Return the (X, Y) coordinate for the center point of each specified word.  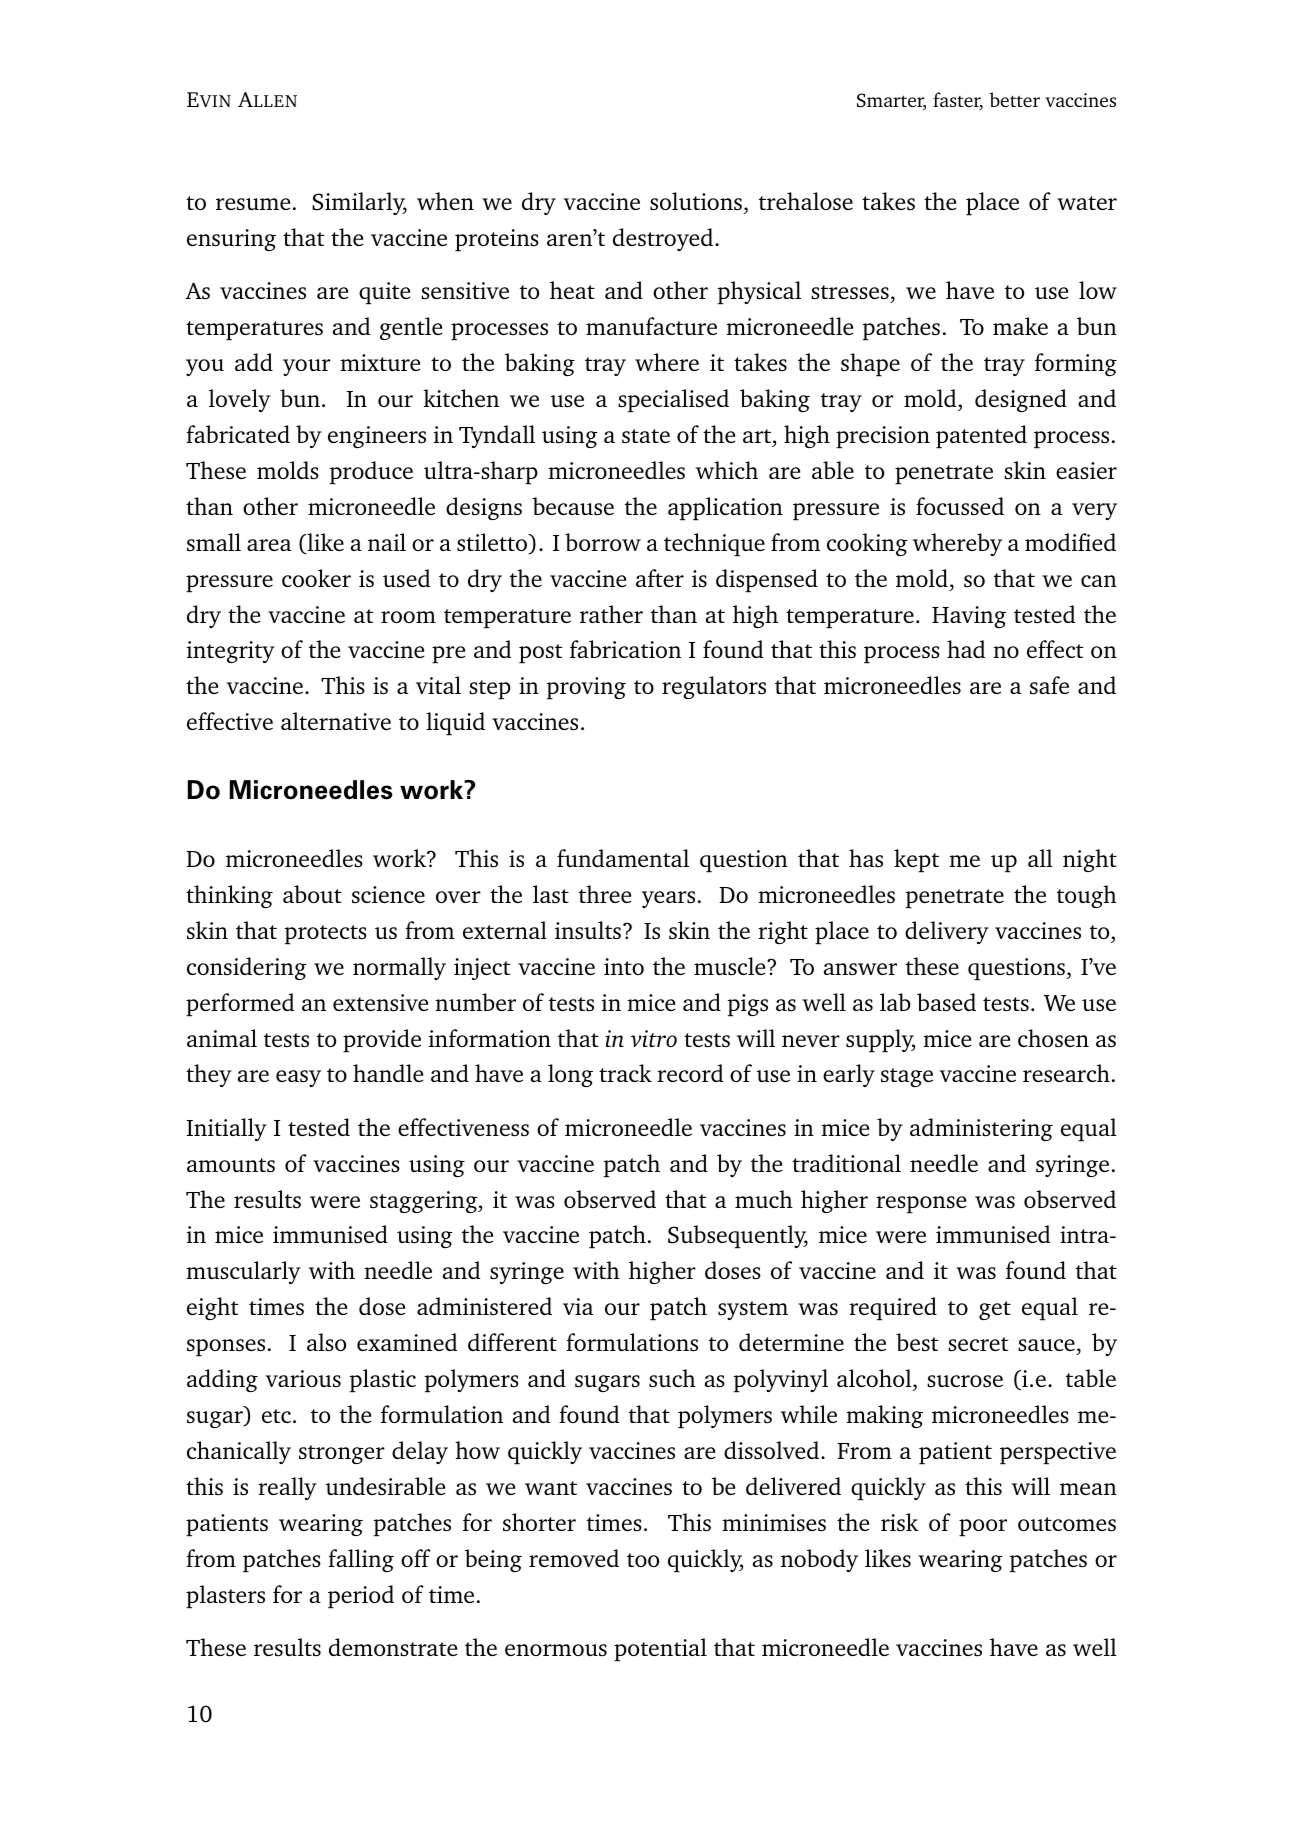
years (668, 899)
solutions (696, 201)
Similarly (359, 203)
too (643, 1560)
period (361, 1597)
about (312, 894)
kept (916, 861)
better (1014, 99)
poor (983, 1528)
